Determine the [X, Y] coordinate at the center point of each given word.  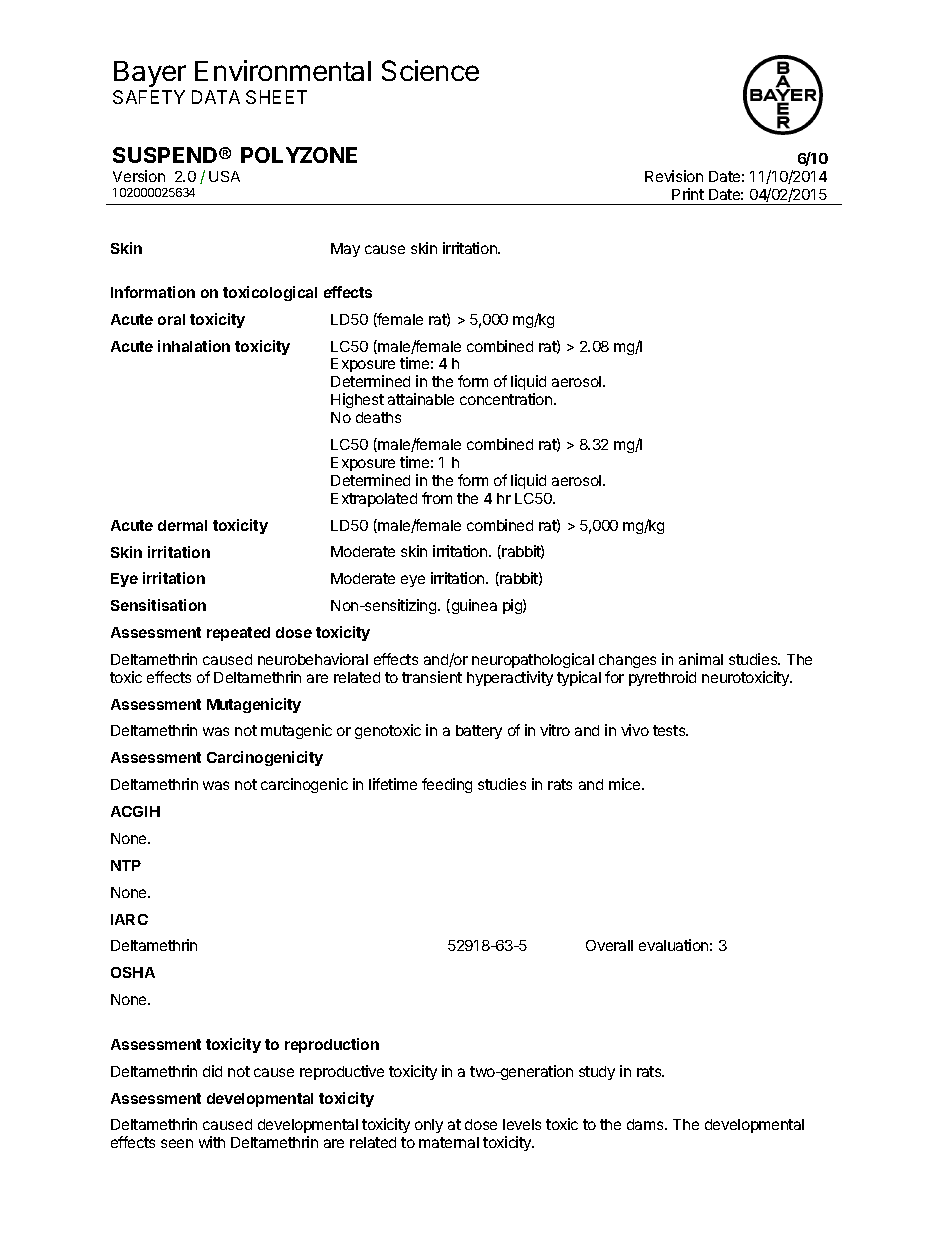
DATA [216, 97]
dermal [182, 525]
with [212, 1142]
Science [430, 70]
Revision [674, 176]
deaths [378, 417]
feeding [447, 785]
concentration [507, 399]
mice [626, 784]
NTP [126, 865]
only [429, 1126]
